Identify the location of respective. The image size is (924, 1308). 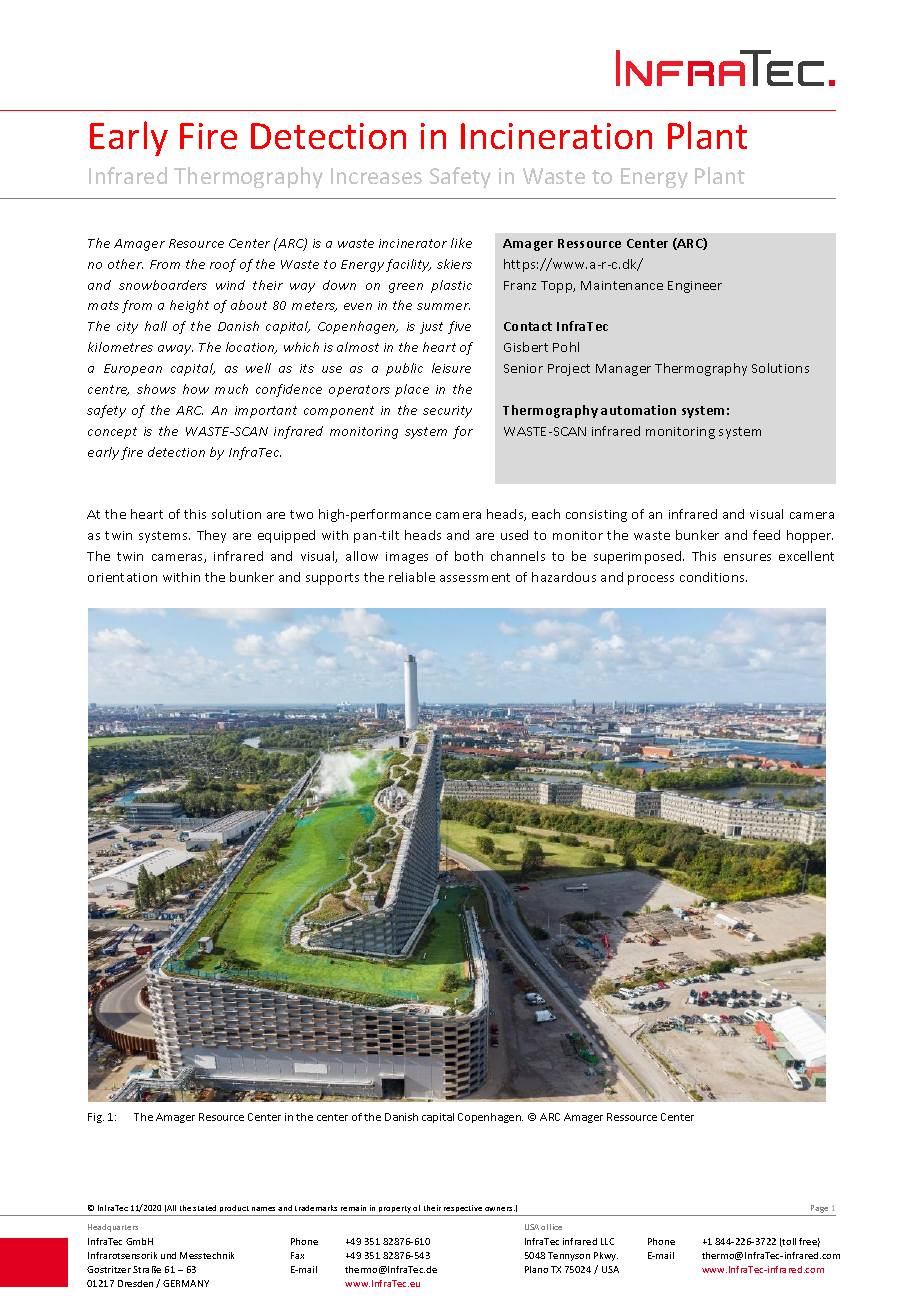
(463, 1208).
